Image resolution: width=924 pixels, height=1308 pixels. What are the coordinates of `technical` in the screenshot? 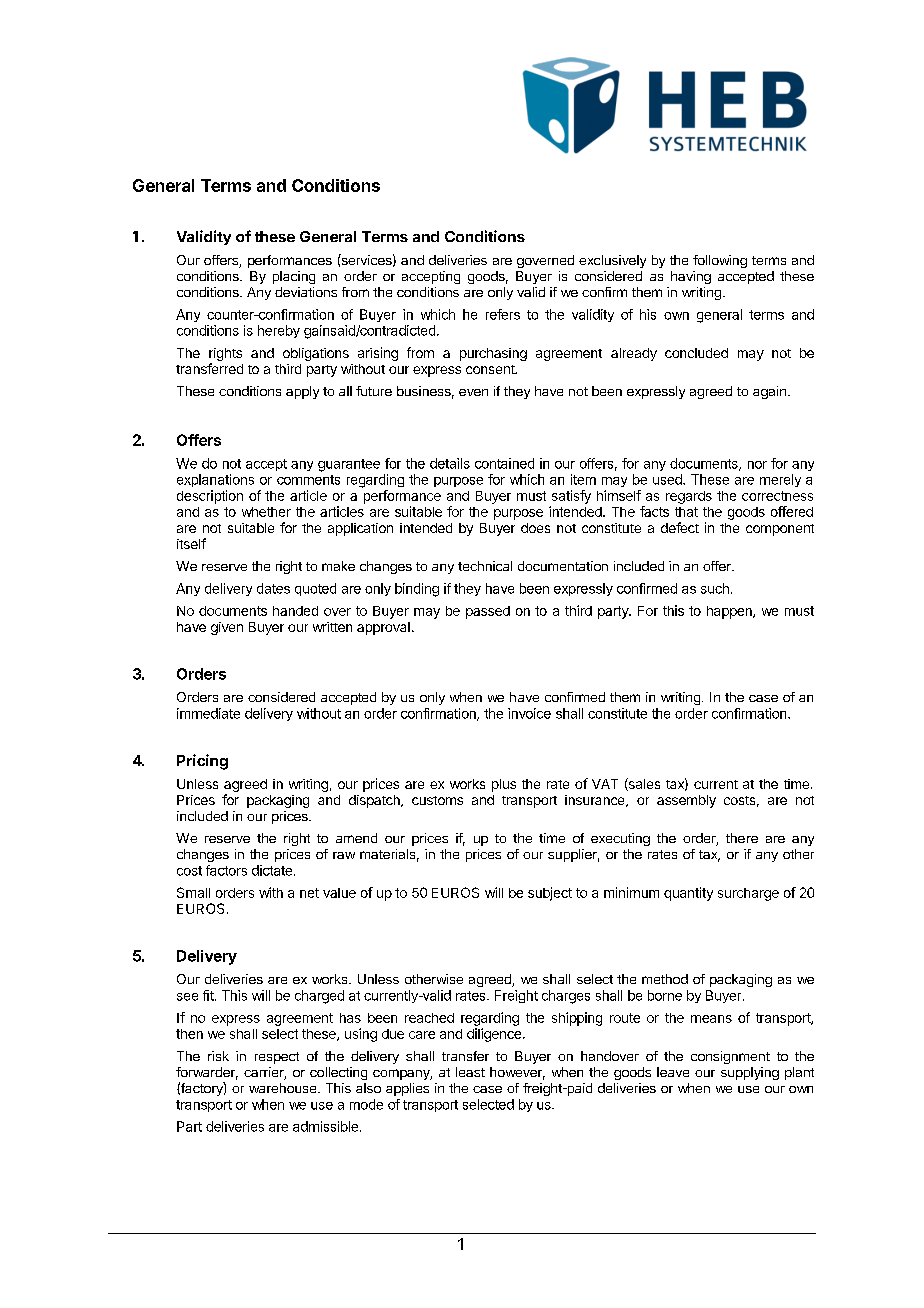 It's located at (485, 566).
